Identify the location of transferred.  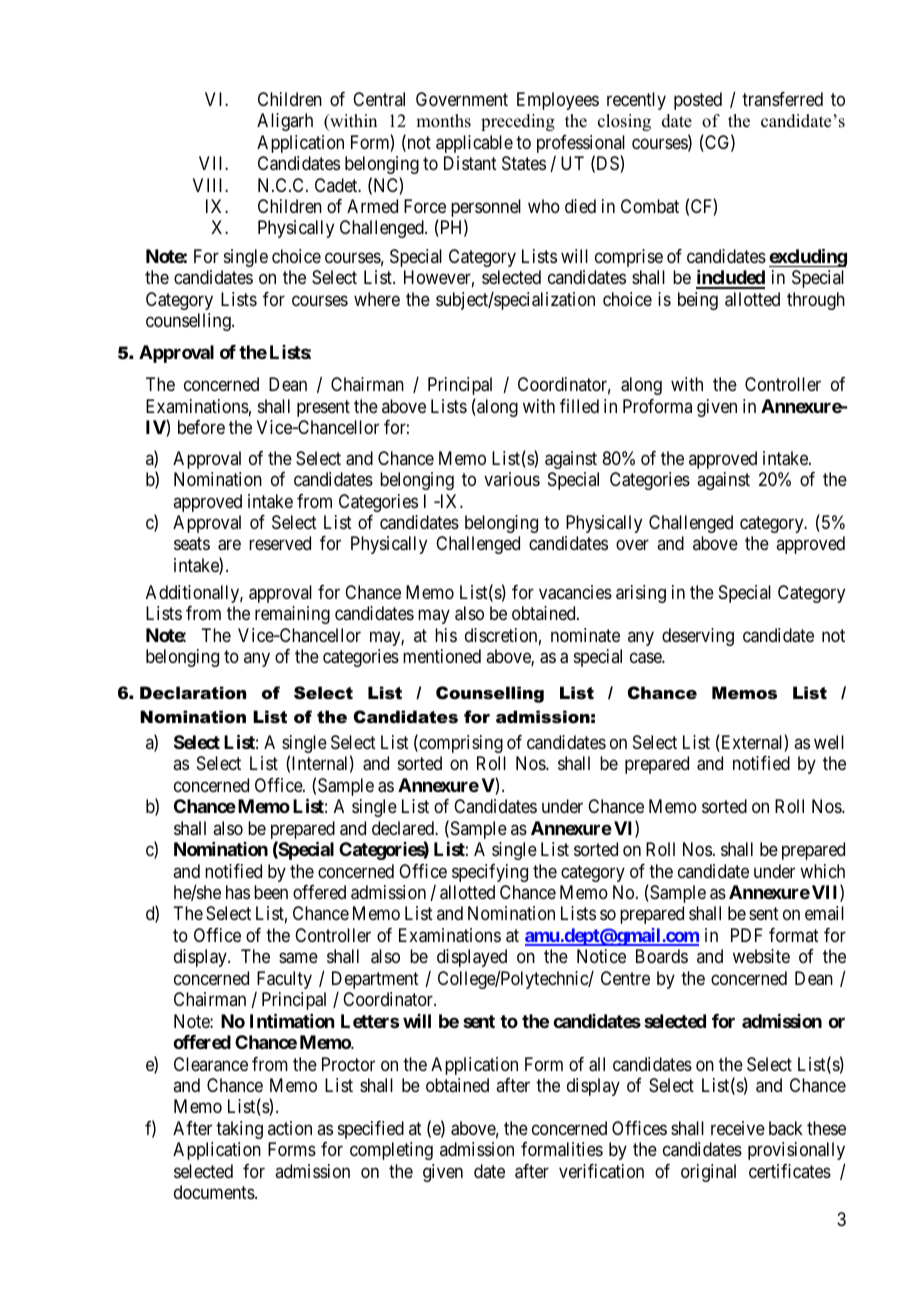
(782, 99).
